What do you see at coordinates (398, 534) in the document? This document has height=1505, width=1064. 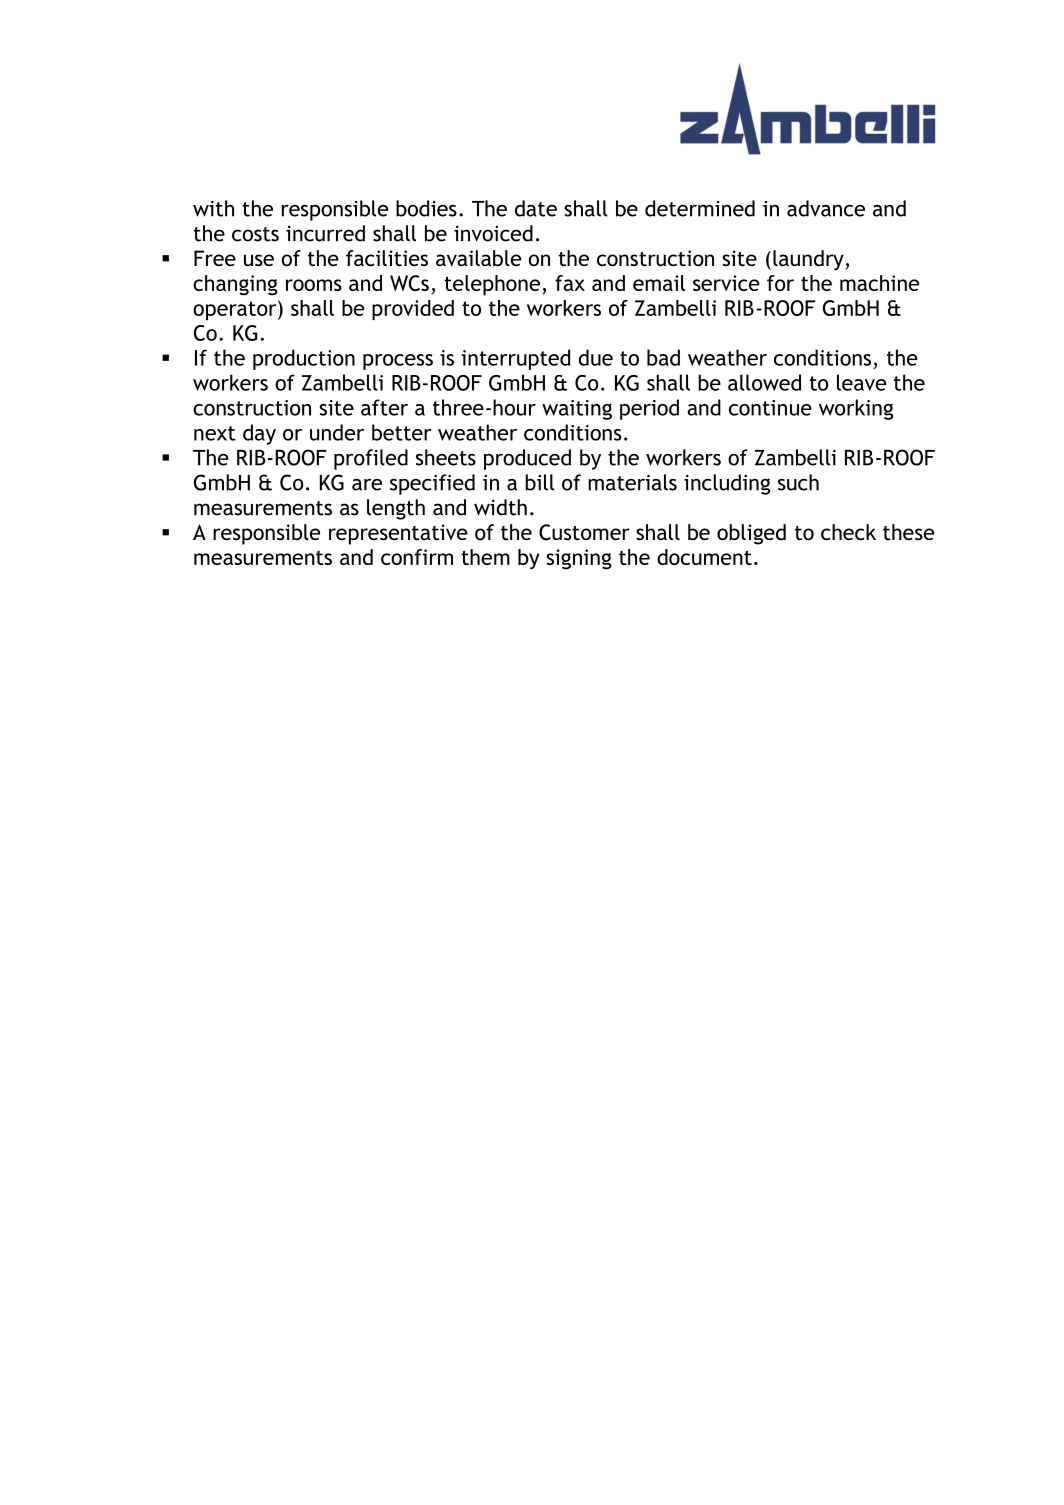 I see `representative` at bounding box center [398, 534].
